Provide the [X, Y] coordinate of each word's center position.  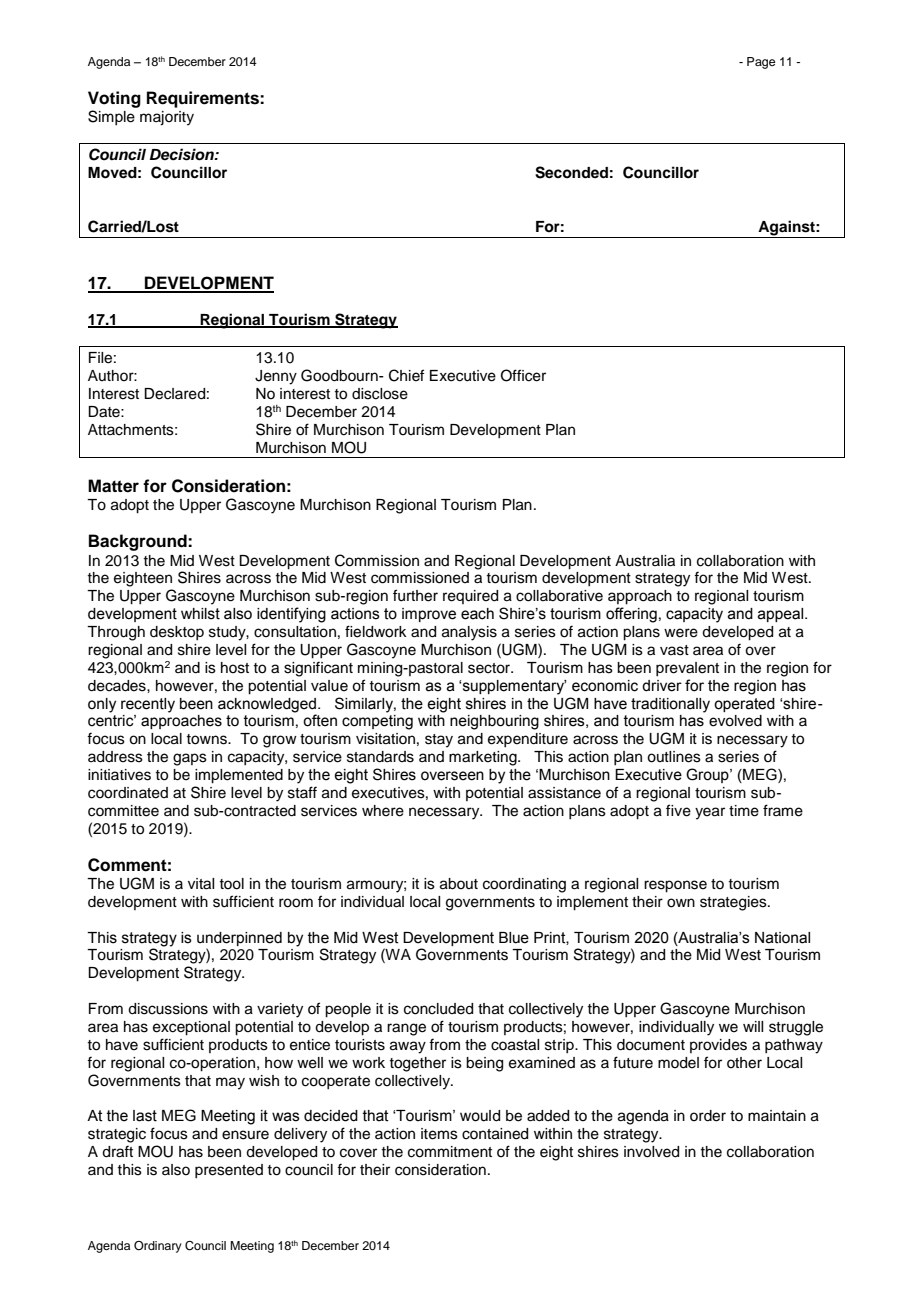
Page [761, 63]
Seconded [571, 172]
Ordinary [158, 1247]
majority [167, 118]
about [459, 884]
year [710, 813]
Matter [113, 486]
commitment [450, 1152]
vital [201, 884]
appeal [782, 615]
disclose [380, 394]
